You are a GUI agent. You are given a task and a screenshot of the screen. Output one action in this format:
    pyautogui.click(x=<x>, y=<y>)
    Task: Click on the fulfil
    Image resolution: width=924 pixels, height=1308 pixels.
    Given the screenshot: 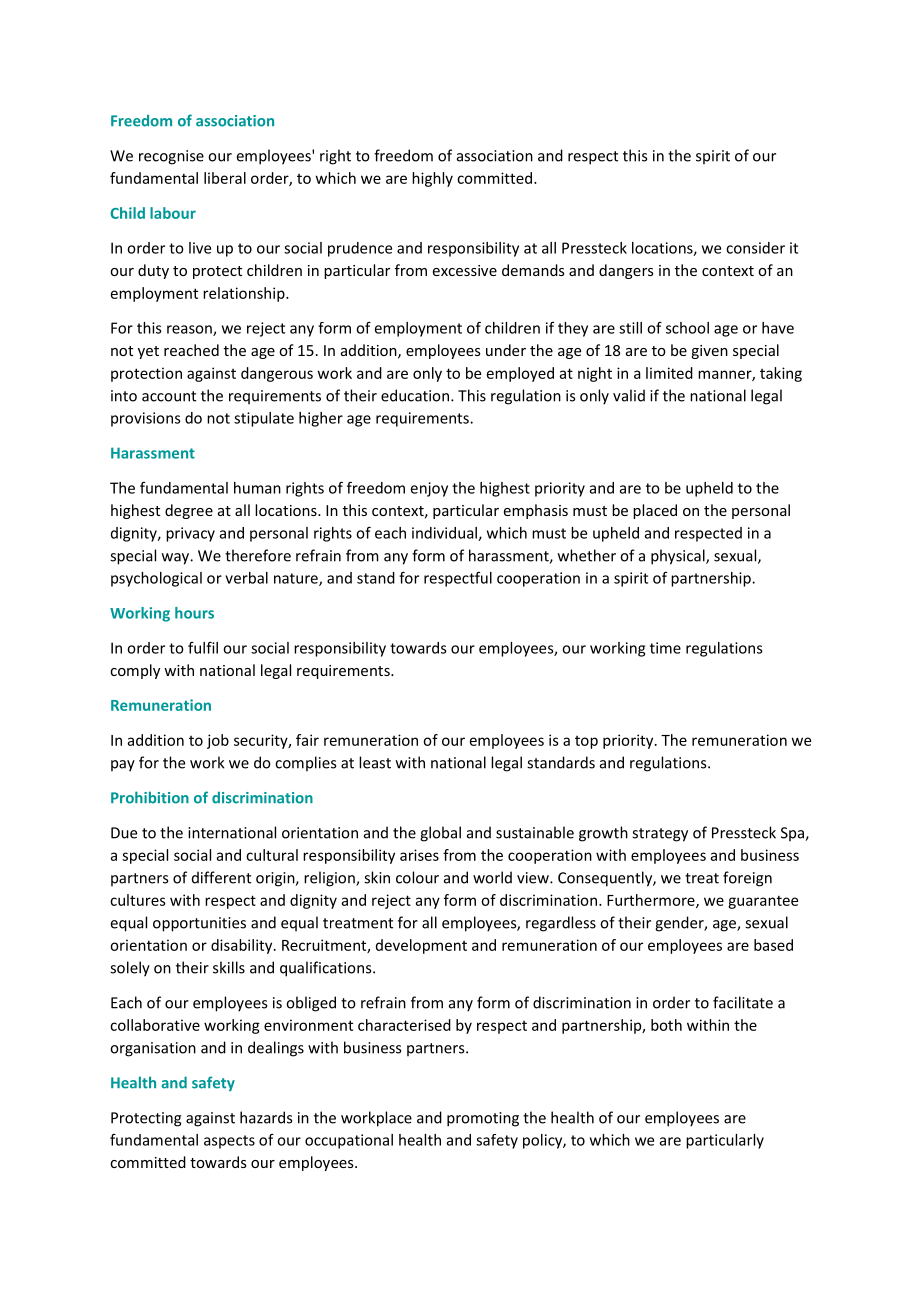 What is the action you would take?
    pyautogui.click(x=203, y=647)
